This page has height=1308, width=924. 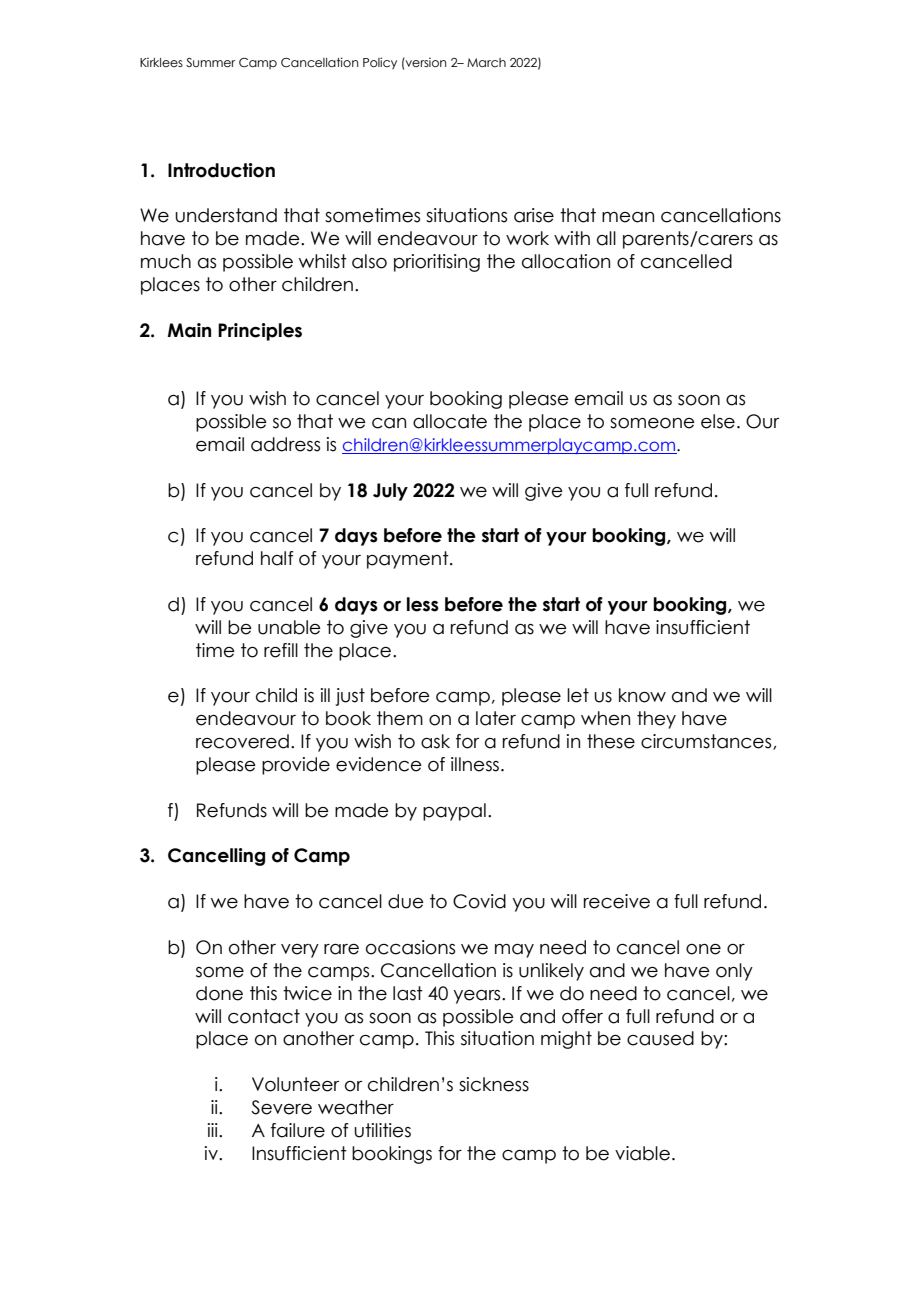 What do you see at coordinates (285, 444) in the page?
I see `address` at bounding box center [285, 444].
